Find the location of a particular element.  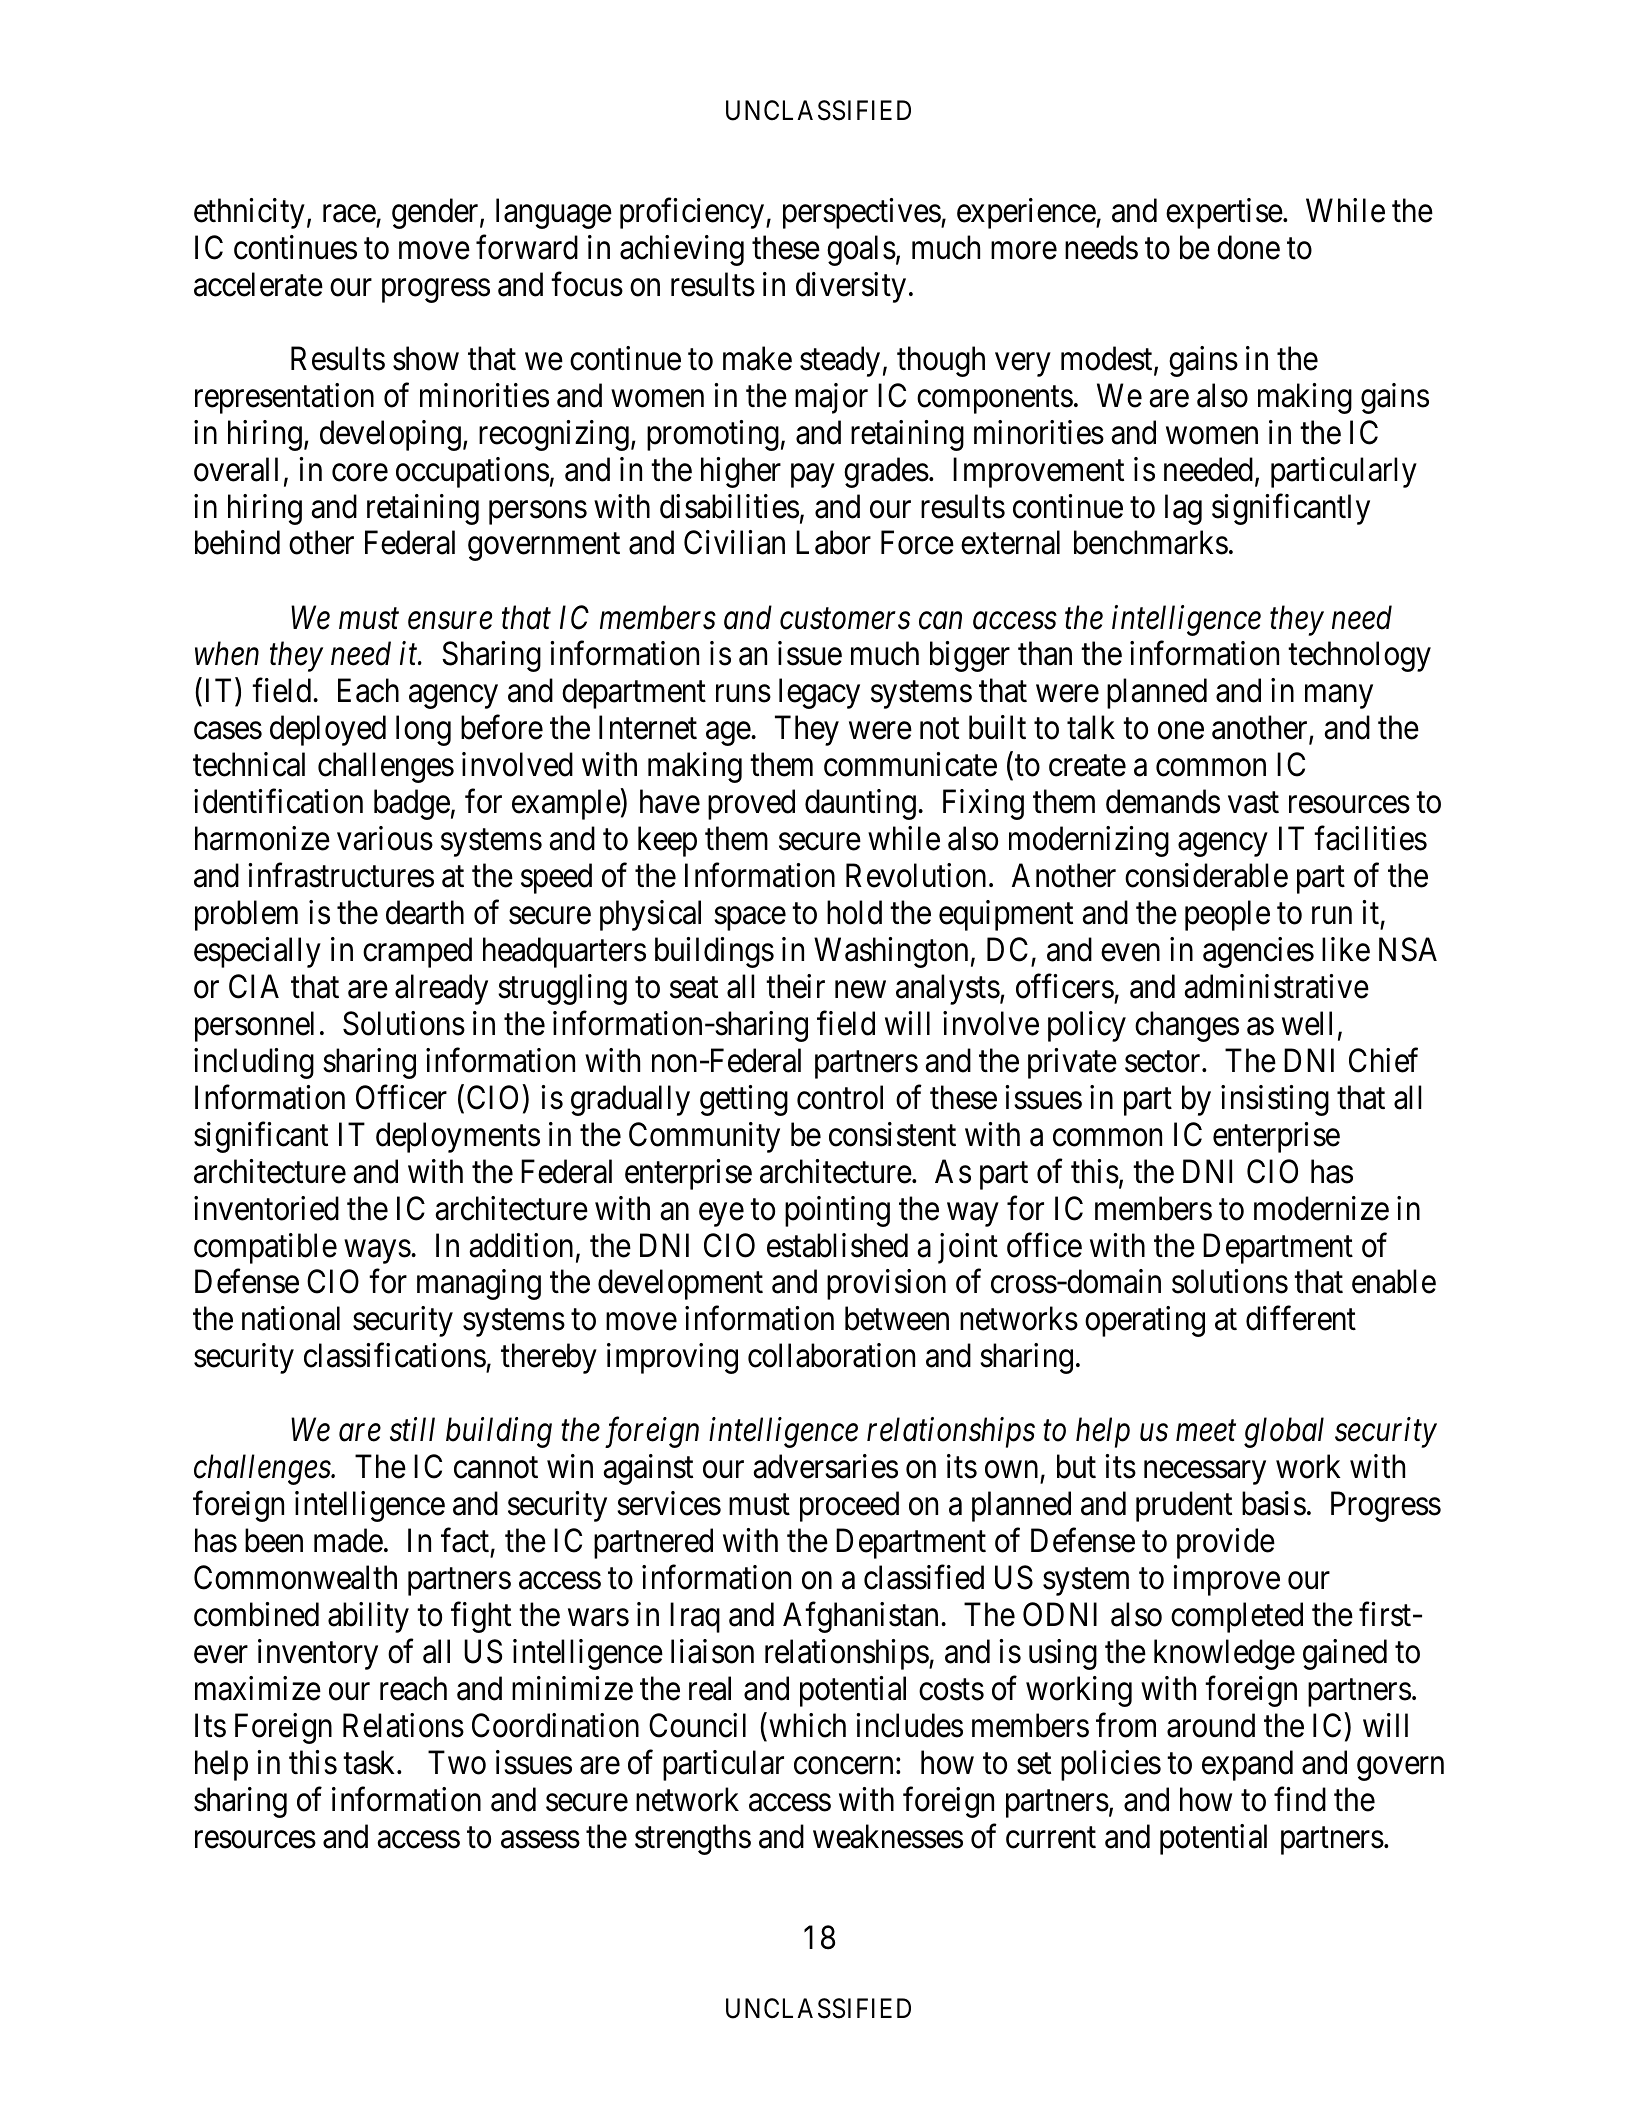

already is located at coordinates (441, 989).
